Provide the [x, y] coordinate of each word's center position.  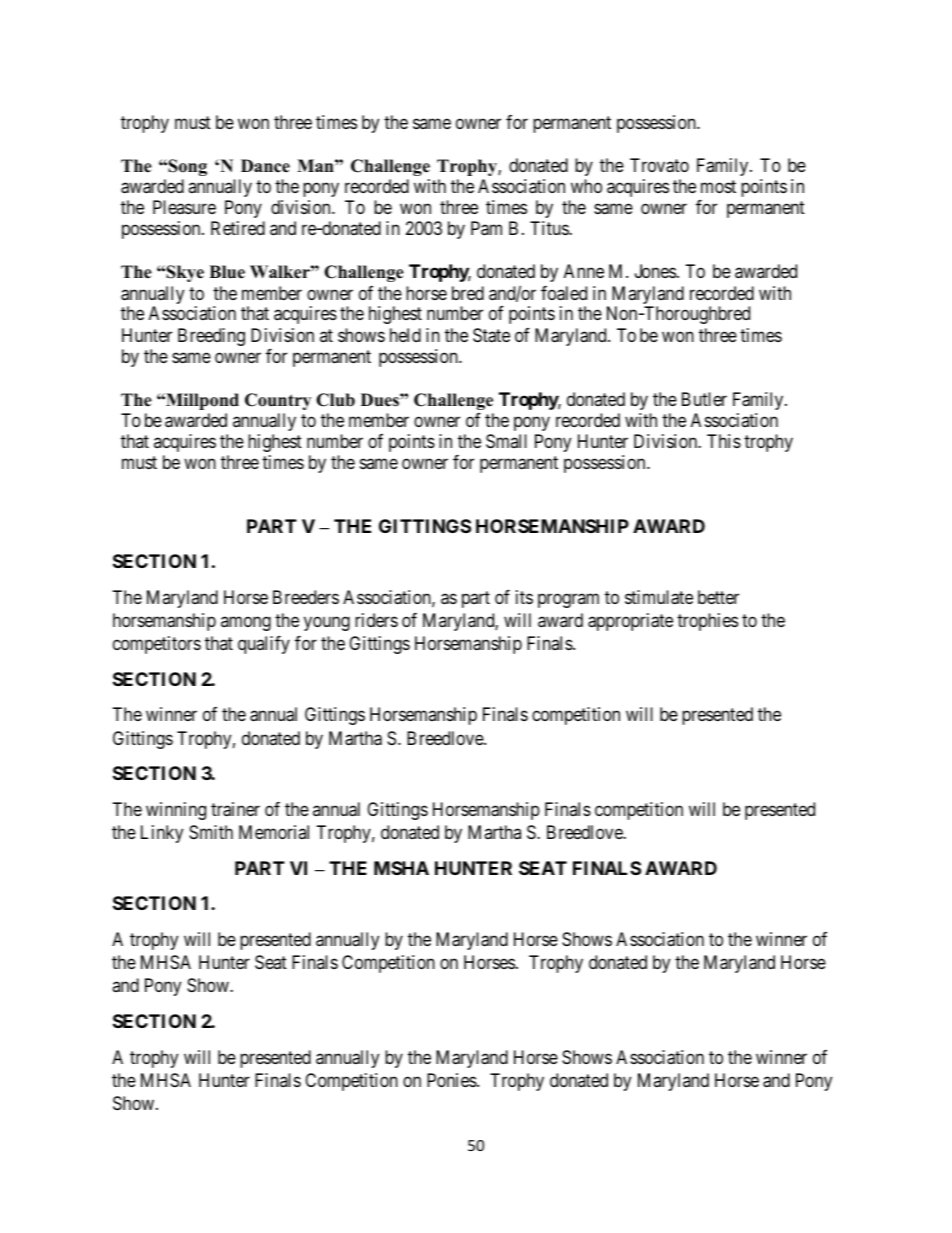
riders [376, 620]
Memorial [274, 832]
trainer [235, 809]
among [246, 623]
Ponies [452, 1080]
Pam [486, 228]
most [718, 186]
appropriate [630, 622]
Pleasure [184, 207]
